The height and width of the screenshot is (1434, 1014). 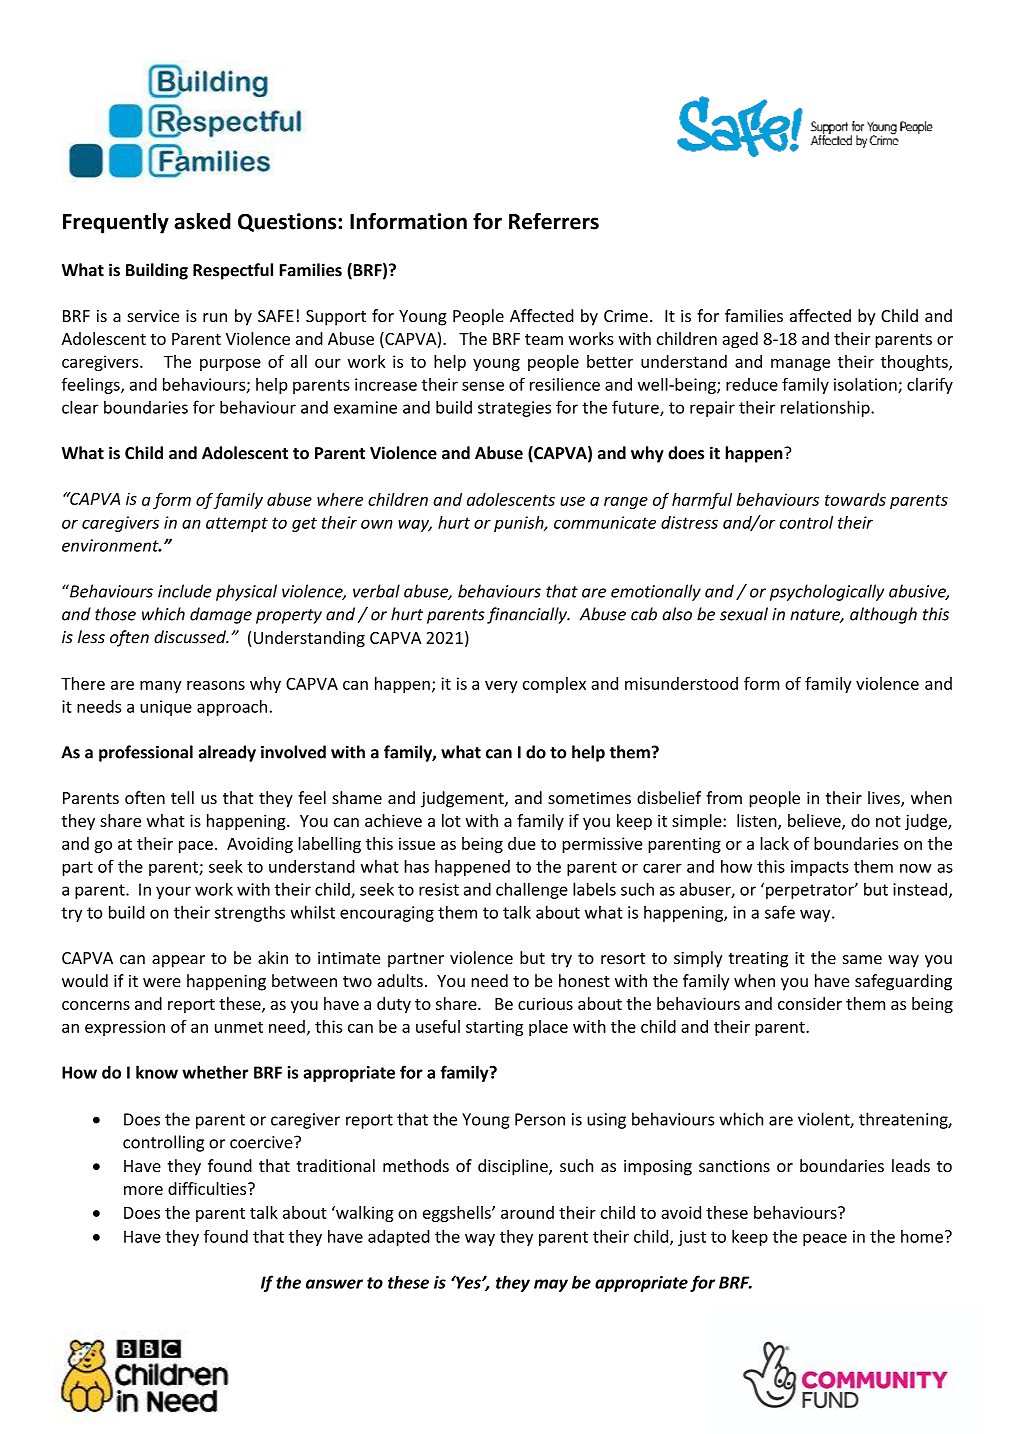 I want to click on may, so click(x=551, y=1285).
